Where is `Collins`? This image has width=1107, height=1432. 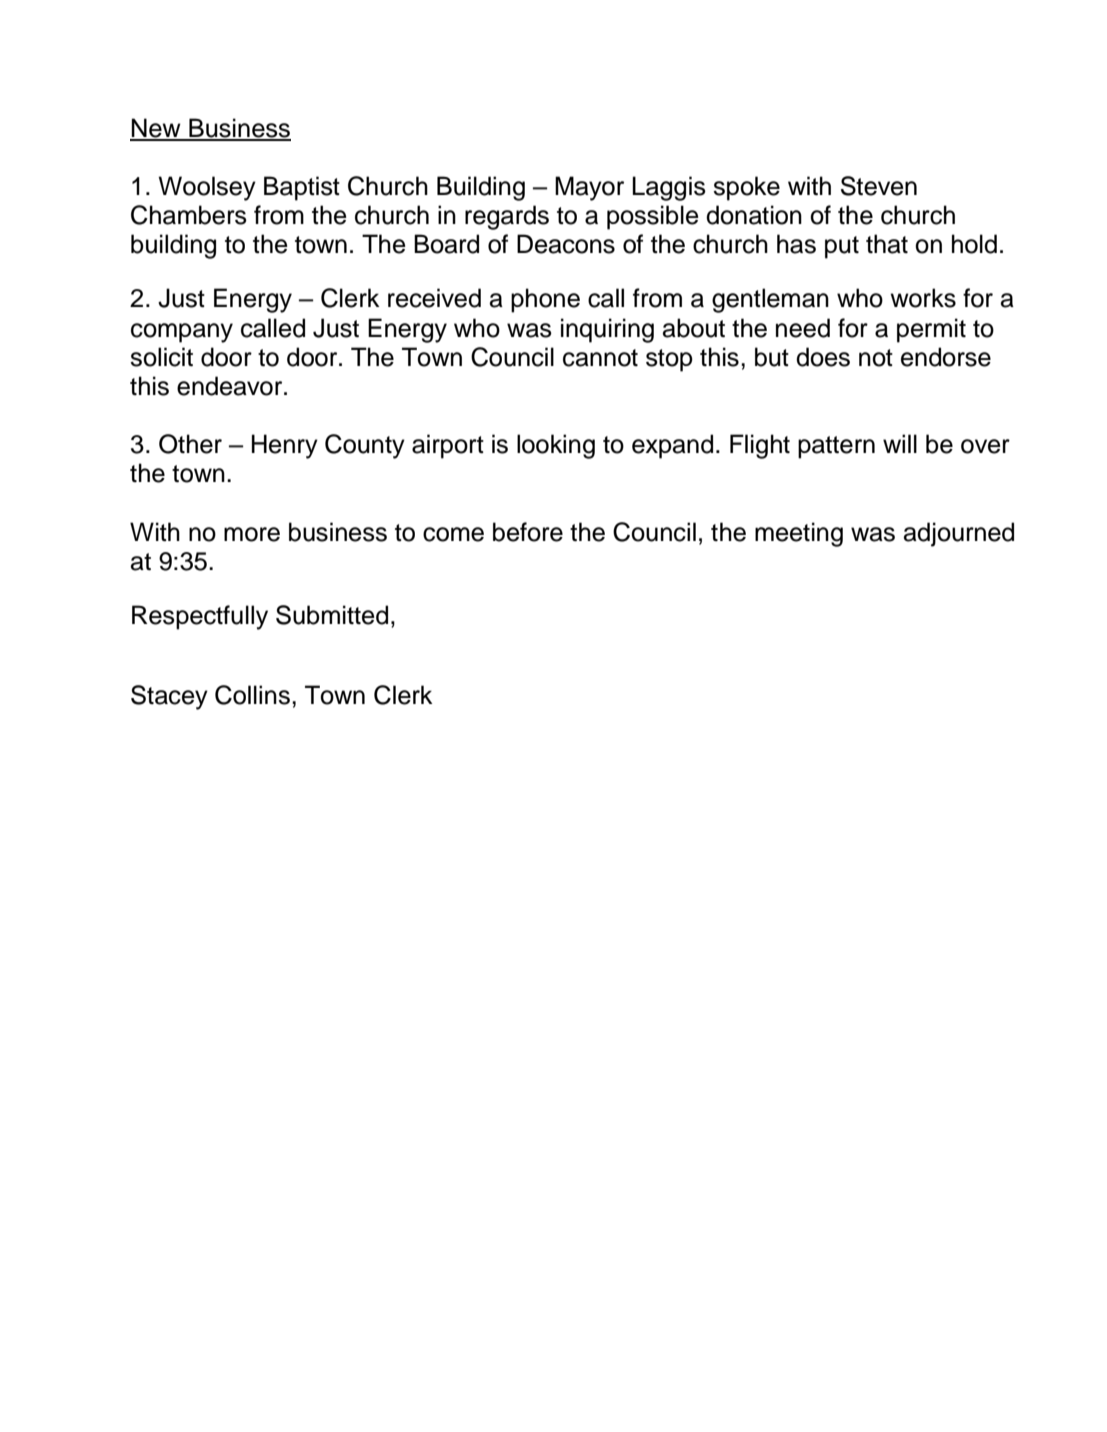
Collins is located at coordinates (252, 695).
